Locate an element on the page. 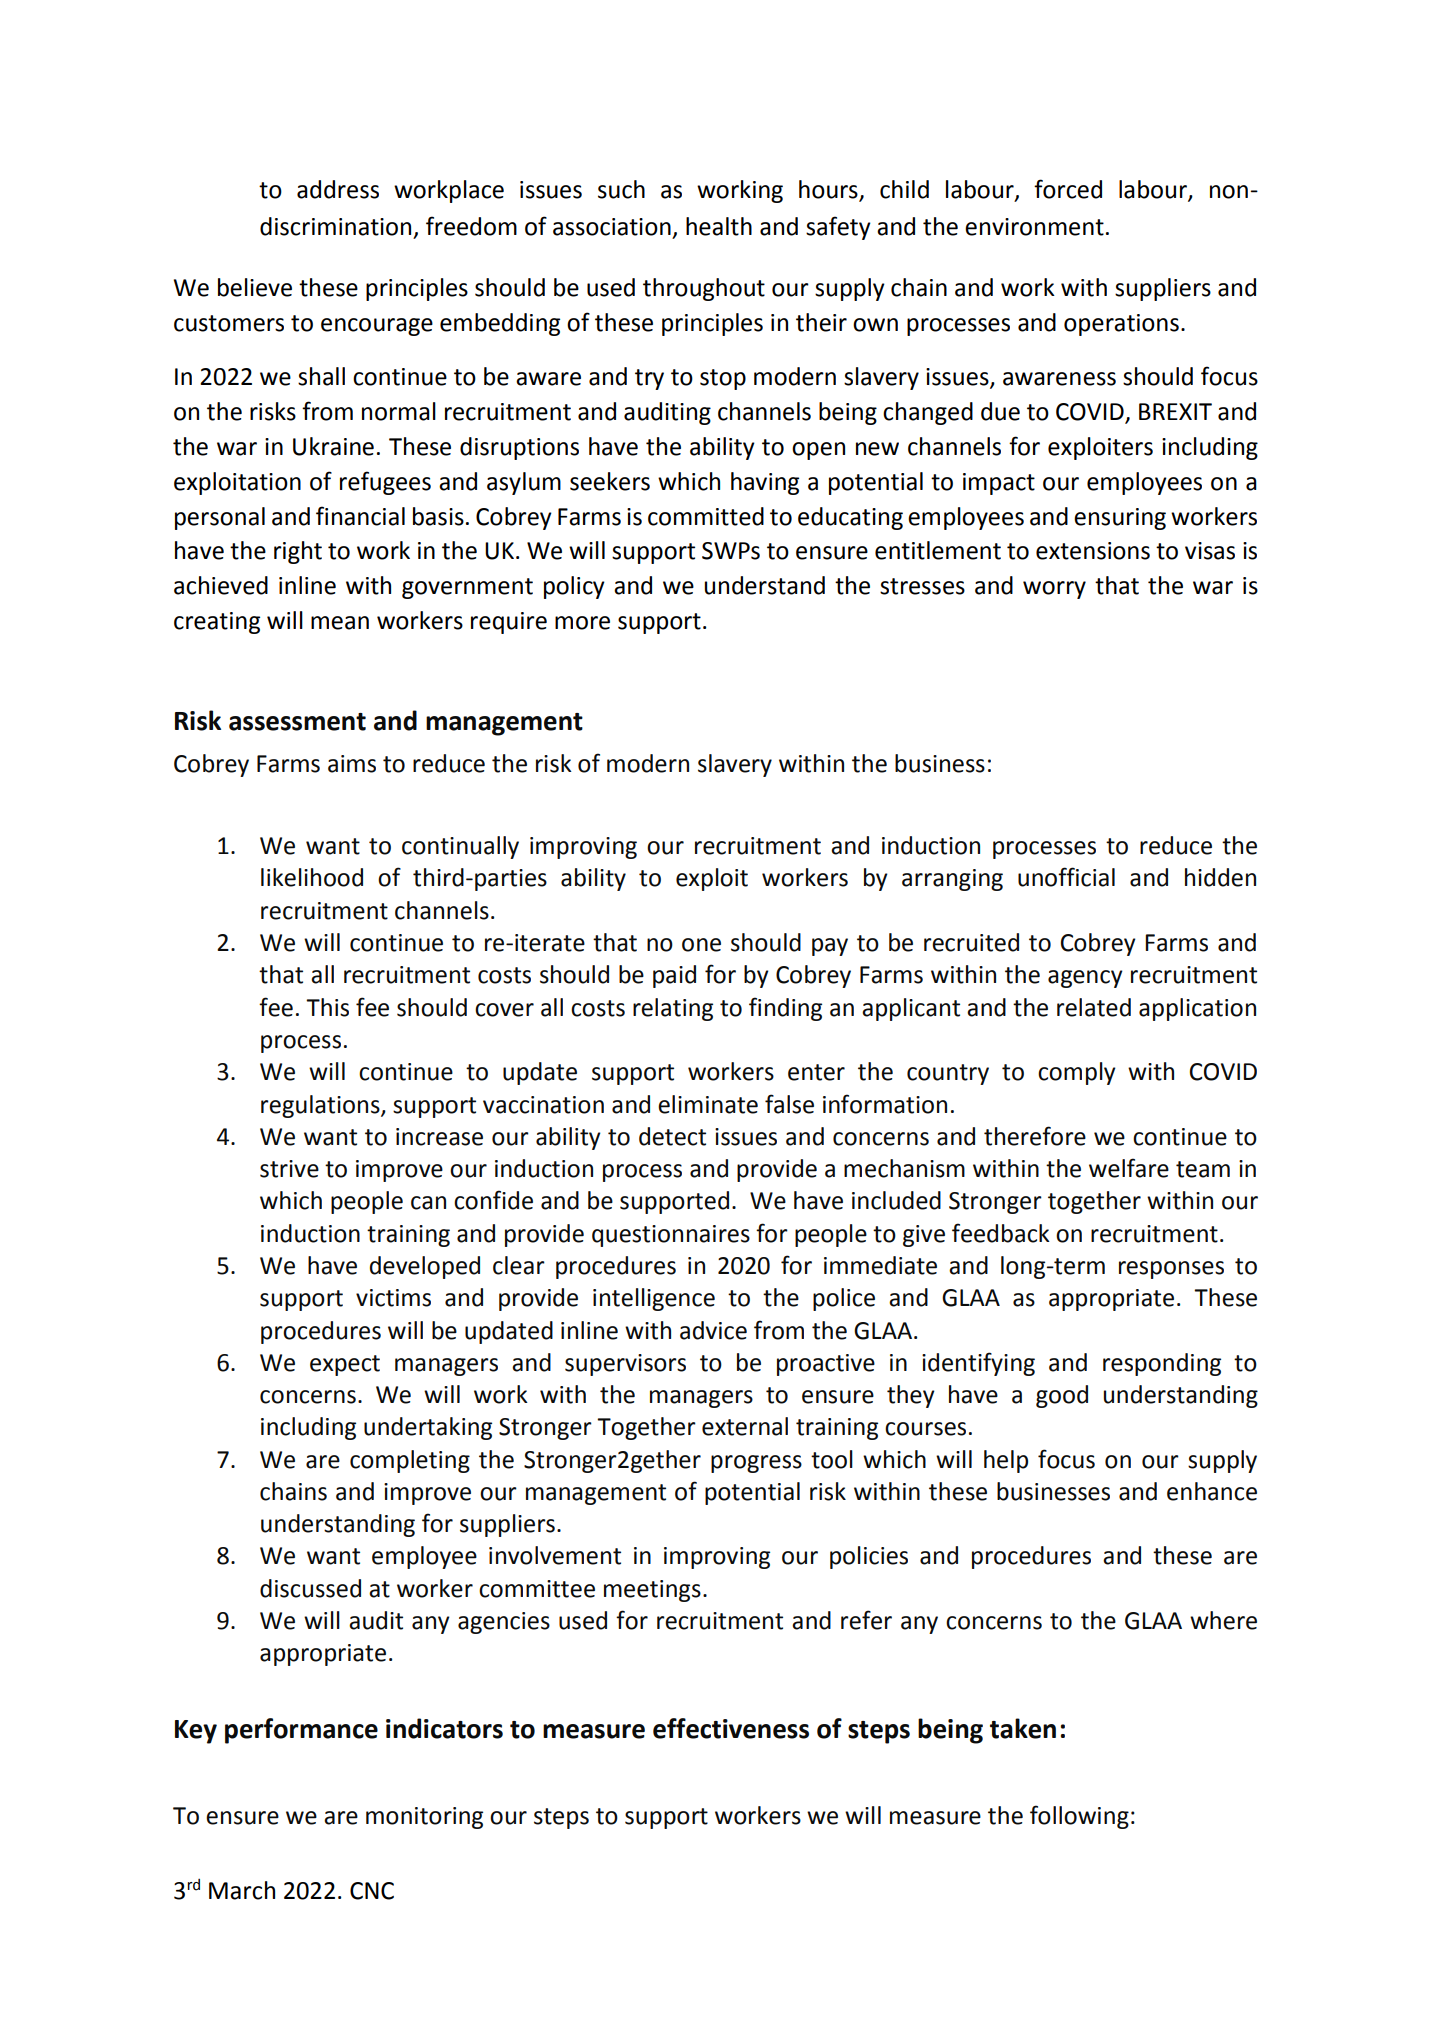 This document has height=2024, width=1431. address is located at coordinates (338, 189).
